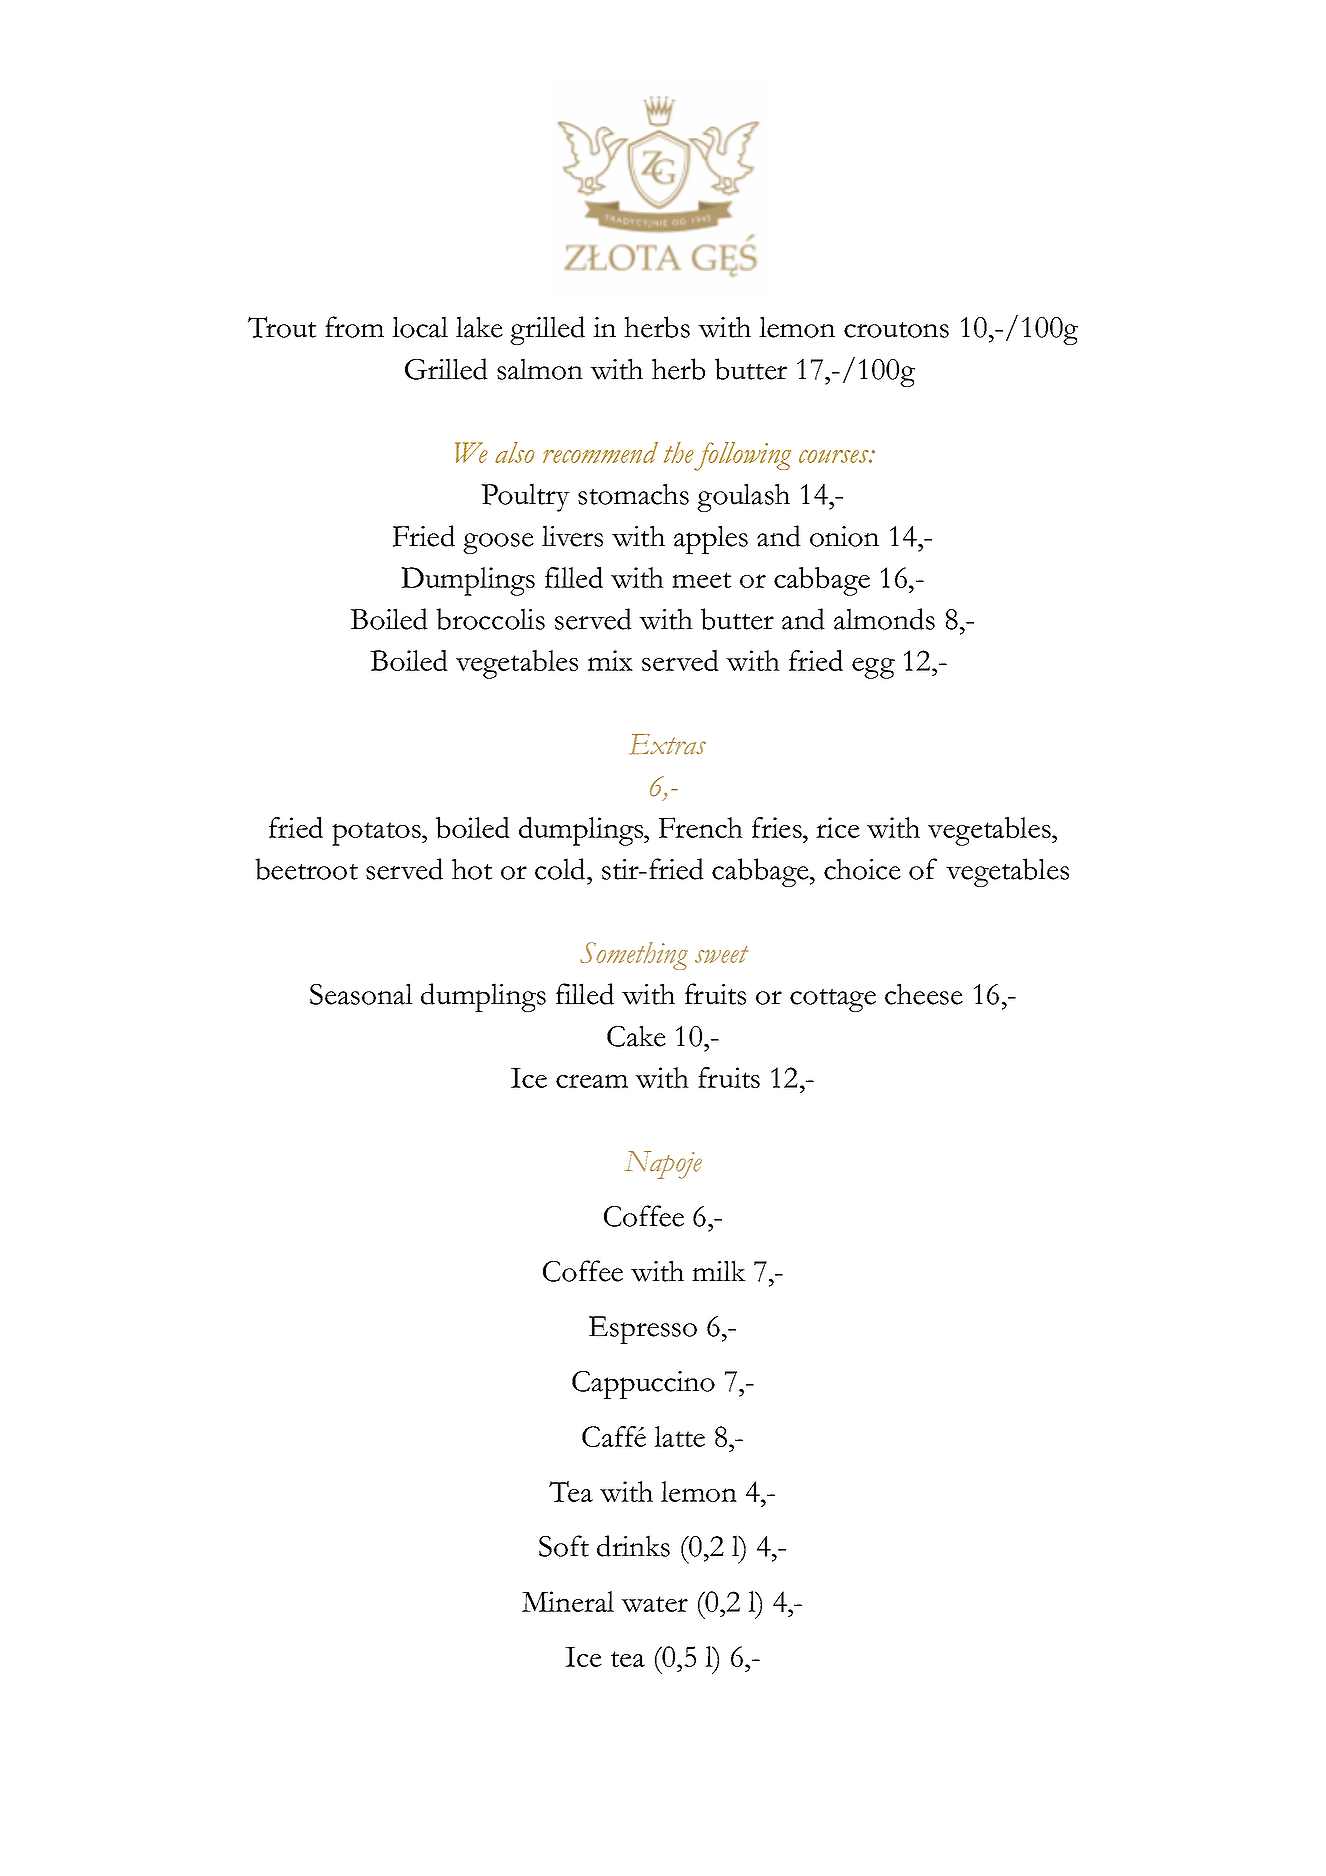  What do you see at coordinates (354, 327) in the screenshot?
I see `from` at bounding box center [354, 327].
